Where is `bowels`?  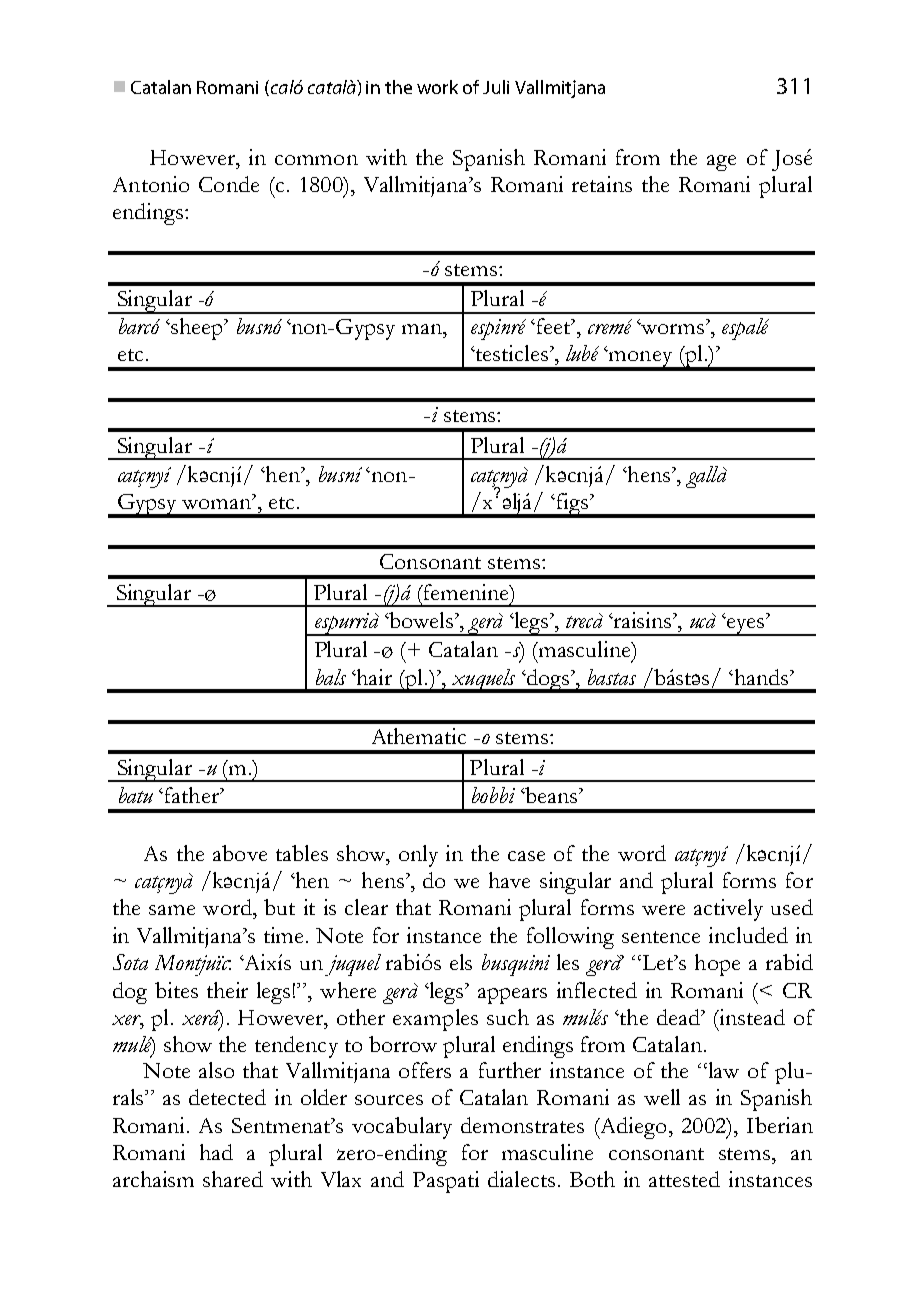
bowels is located at coordinates (421, 620).
